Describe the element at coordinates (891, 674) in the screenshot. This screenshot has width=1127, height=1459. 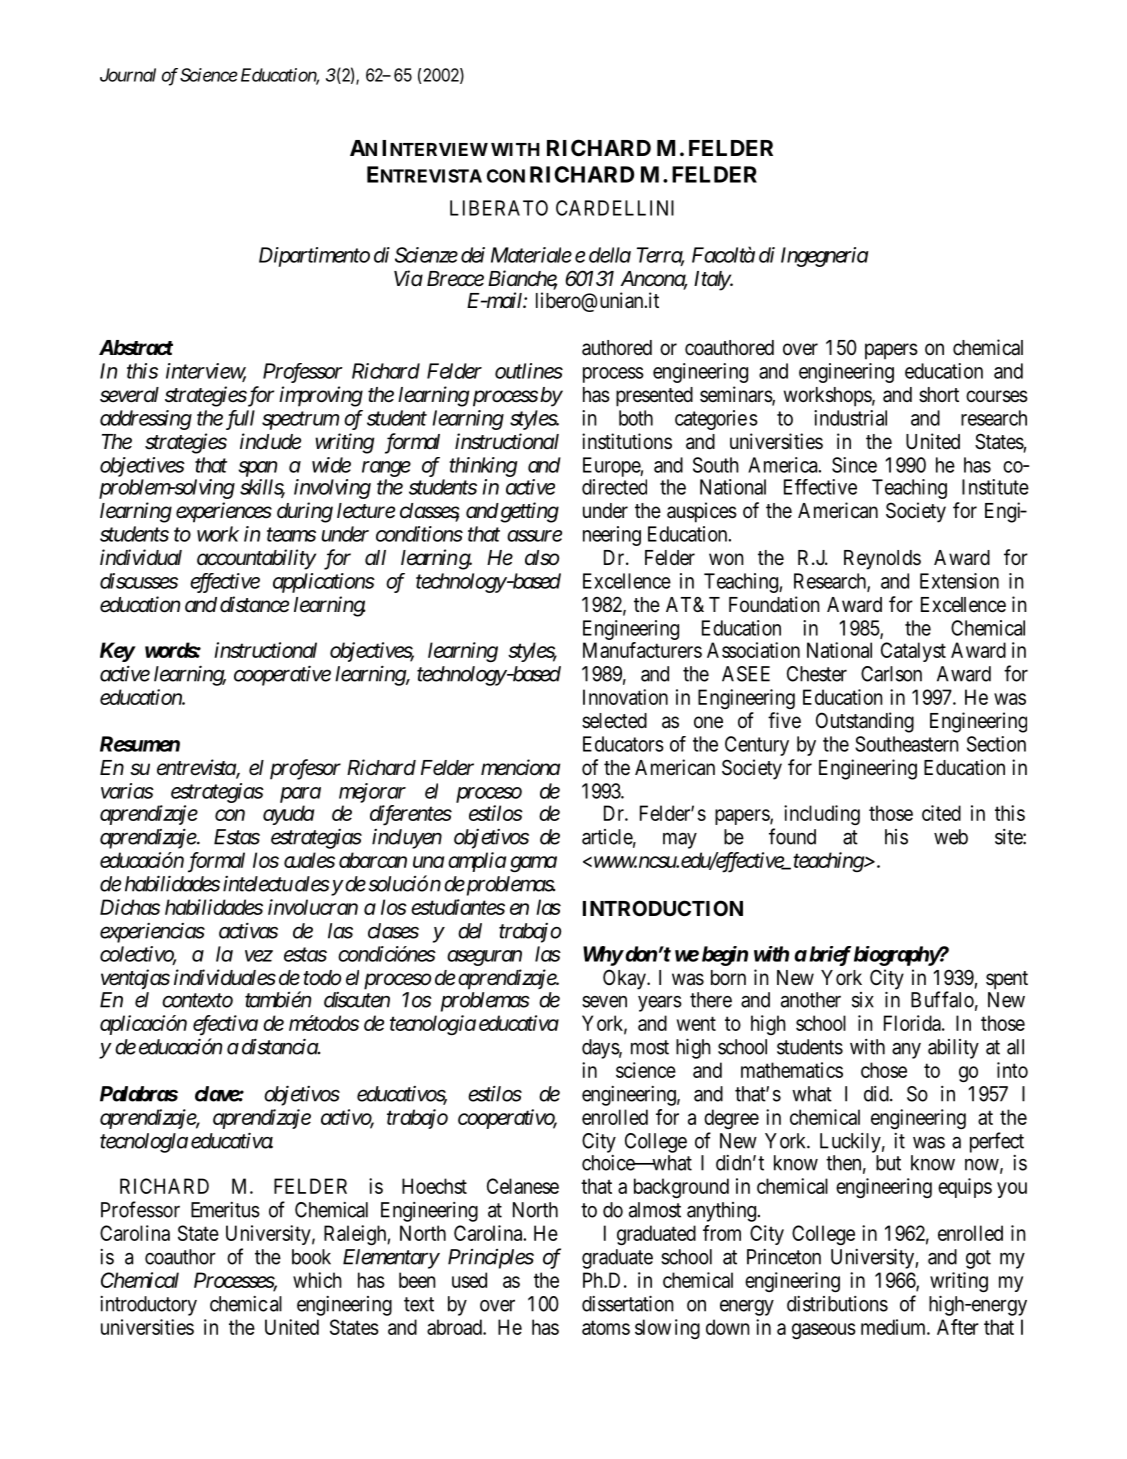
I see `Carlson` at that location.
